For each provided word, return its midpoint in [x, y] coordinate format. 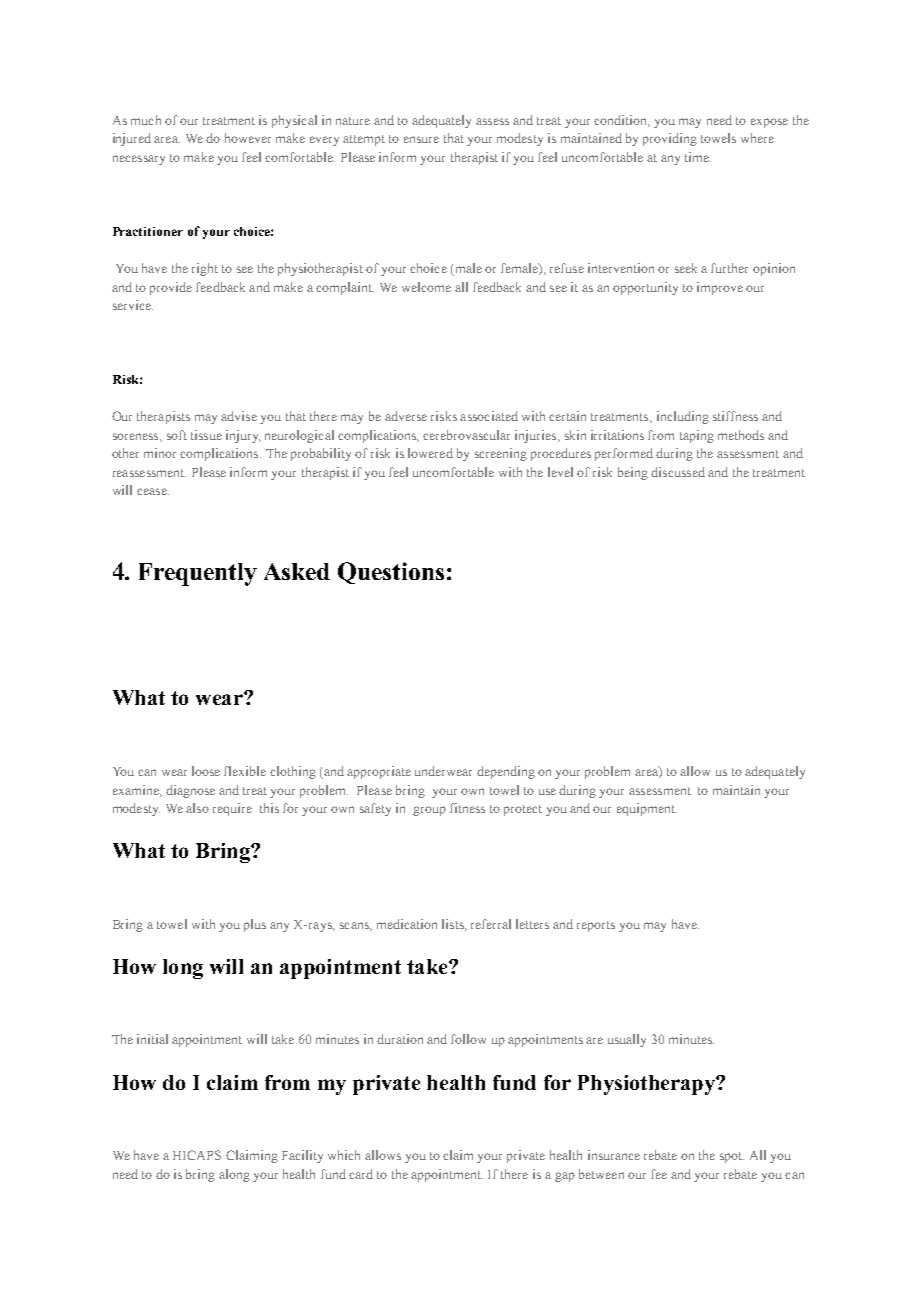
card [361, 1174]
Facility [302, 1156]
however [248, 138]
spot [732, 1157]
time [698, 157]
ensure [421, 139]
